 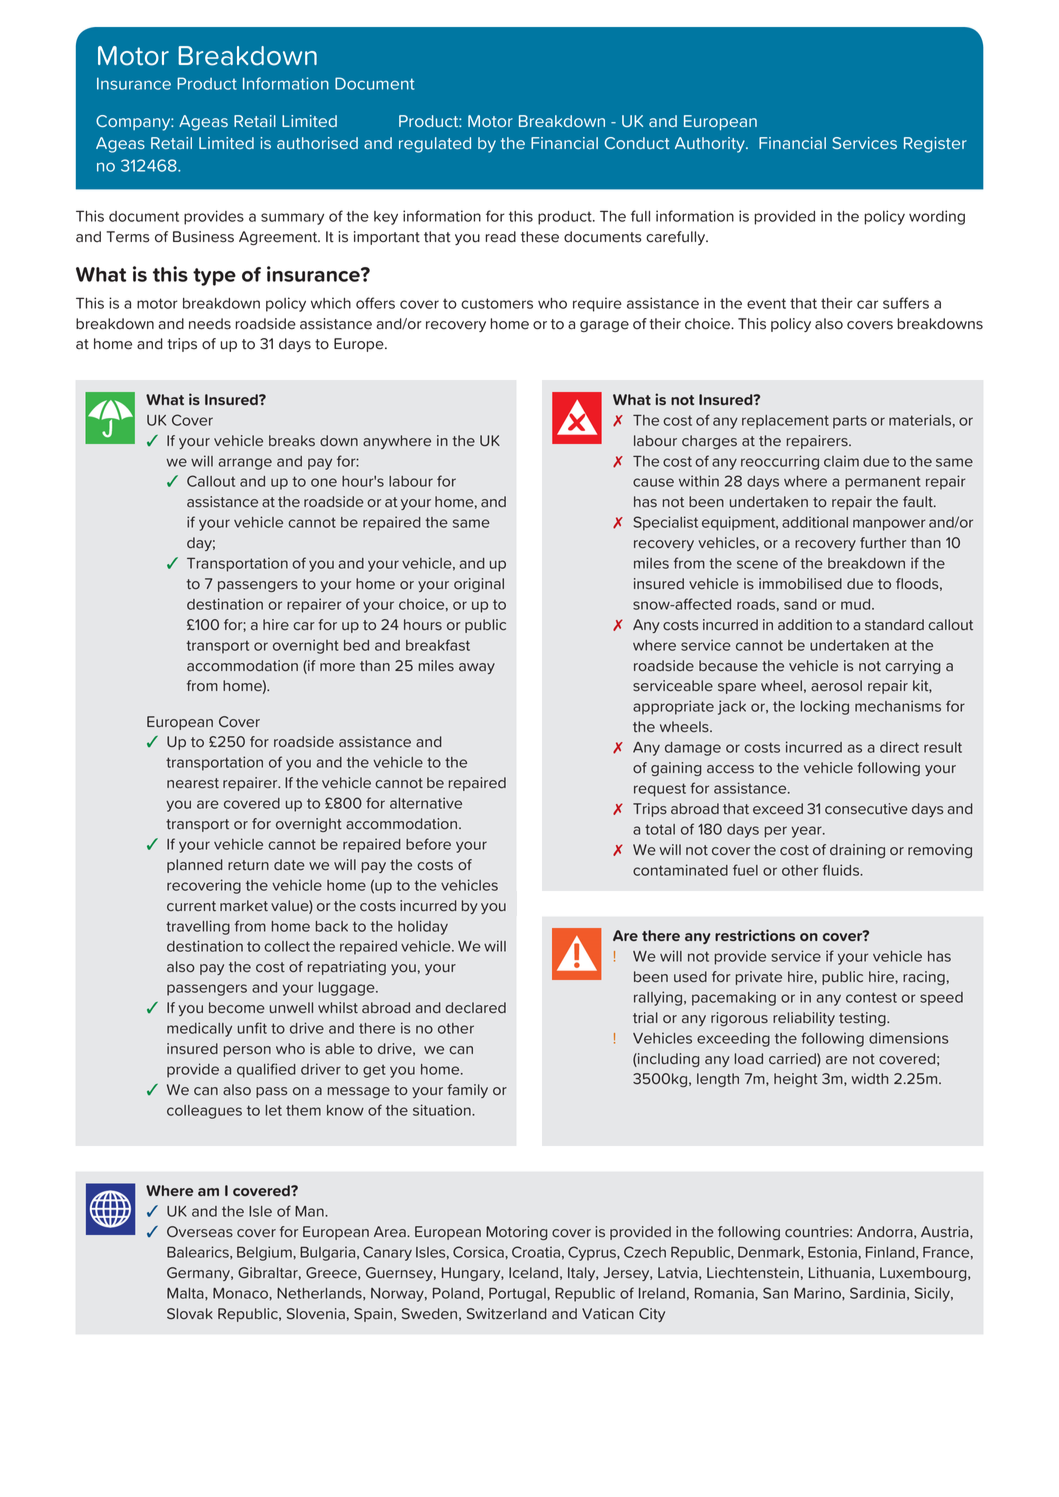 What do you see at coordinates (825, 707) in the page?
I see `locking` at bounding box center [825, 707].
